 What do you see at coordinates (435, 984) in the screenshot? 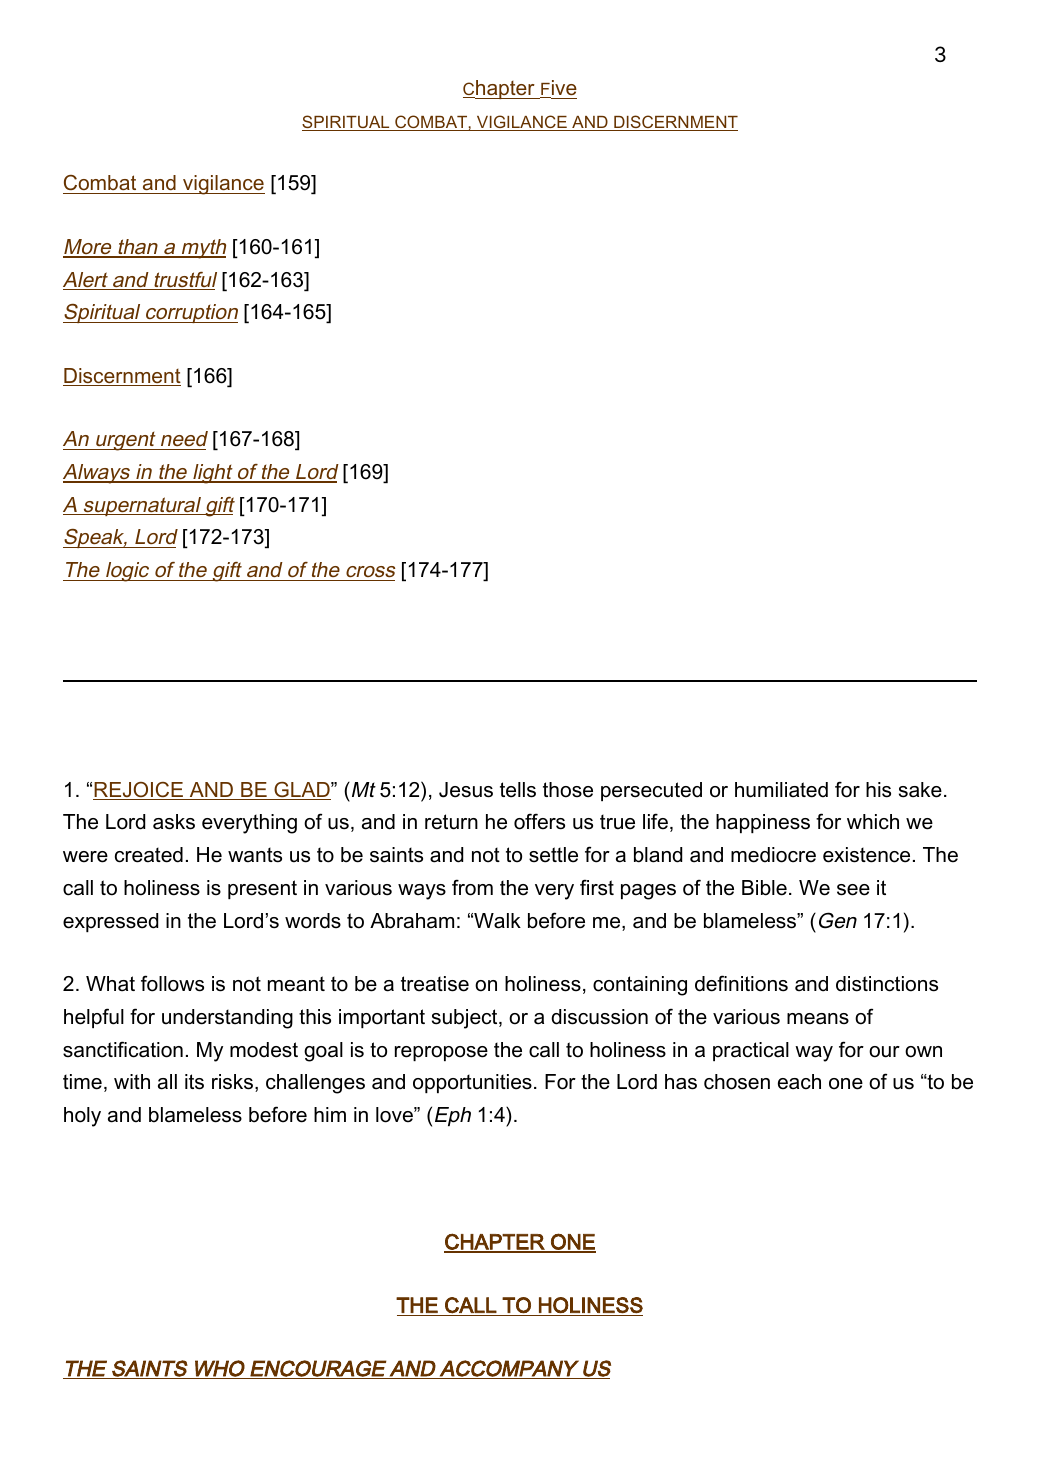
I see `treatise` at bounding box center [435, 984].
